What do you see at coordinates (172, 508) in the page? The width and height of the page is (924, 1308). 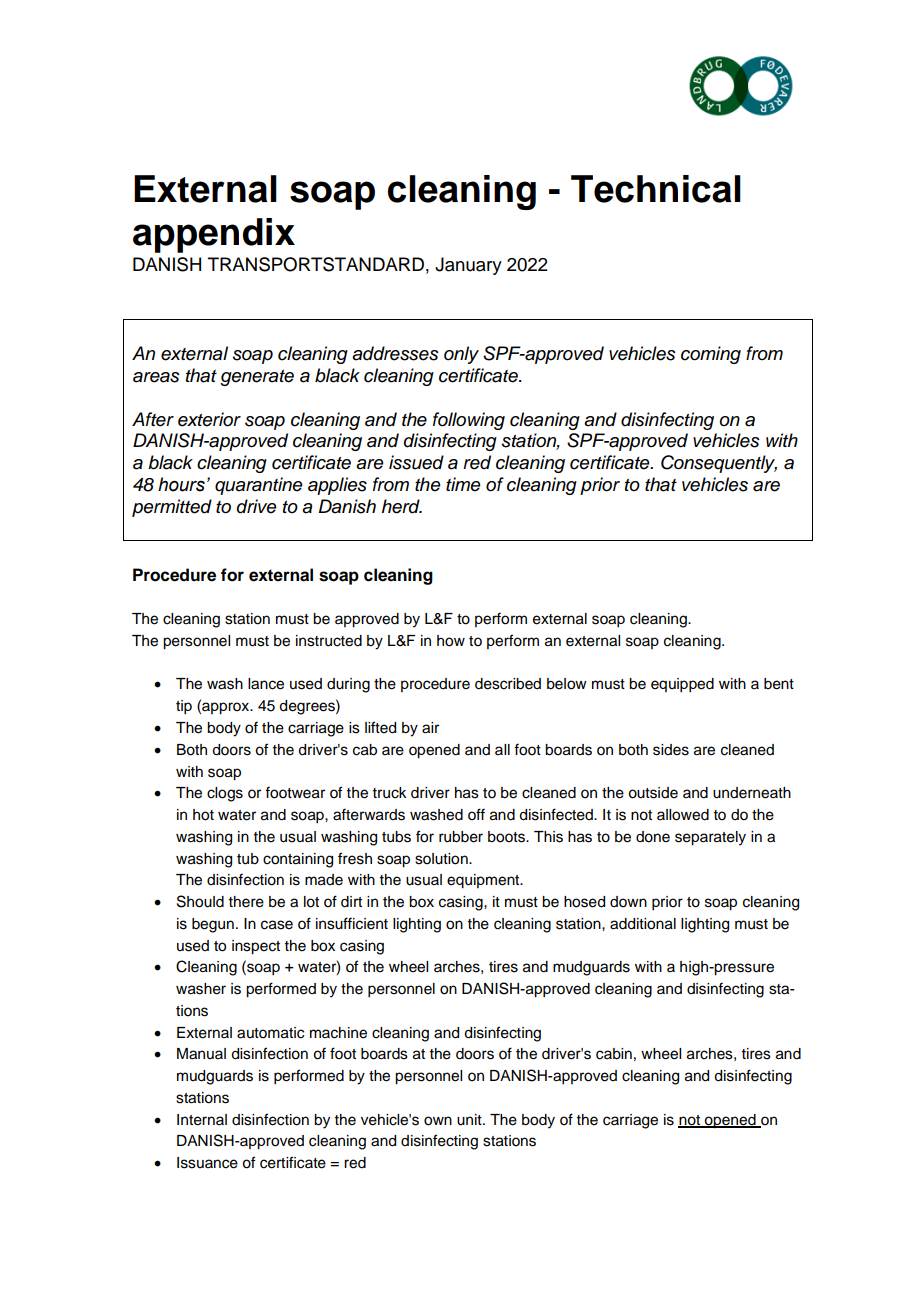 I see `permitted` at bounding box center [172, 508].
